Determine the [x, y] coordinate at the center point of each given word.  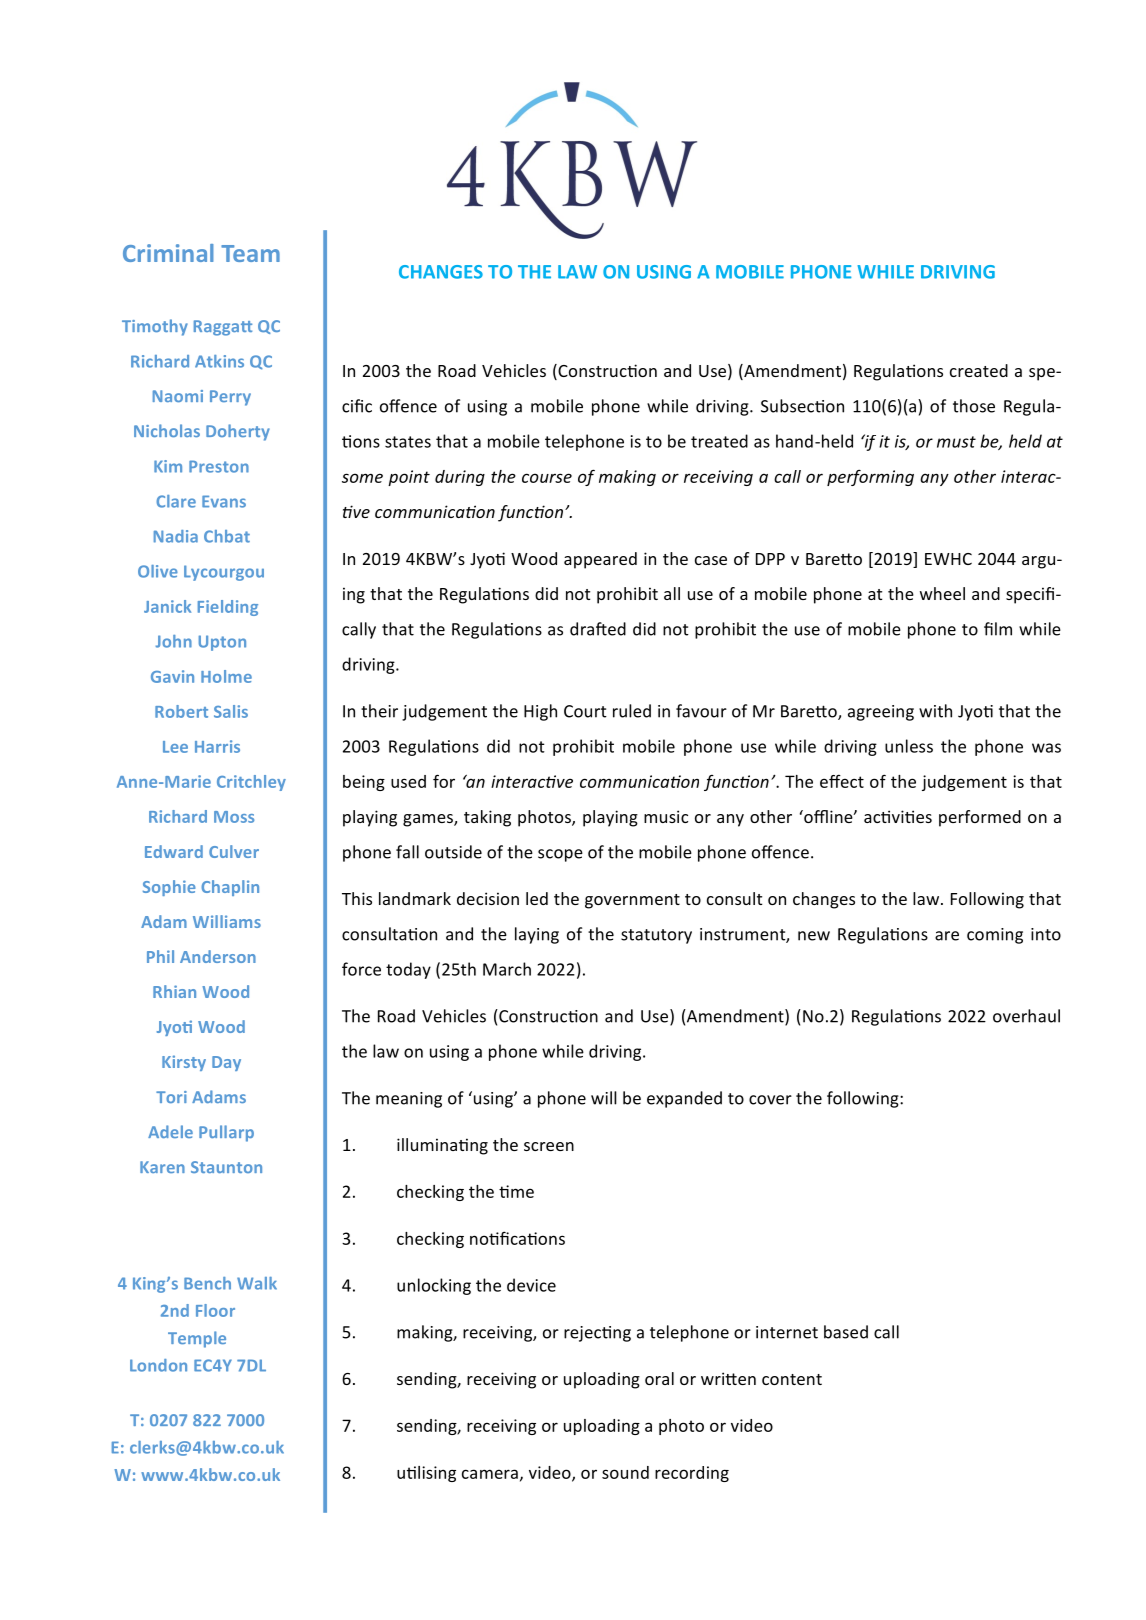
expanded [684, 1099]
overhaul [1026, 1016]
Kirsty [184, 1063]
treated [719, 441]
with [935, 711]
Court [585, 711]
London [158, 1365]
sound [625, 1472]
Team [250, 253]
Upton [222, 643]
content [792, 1379]
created [979, 370]
